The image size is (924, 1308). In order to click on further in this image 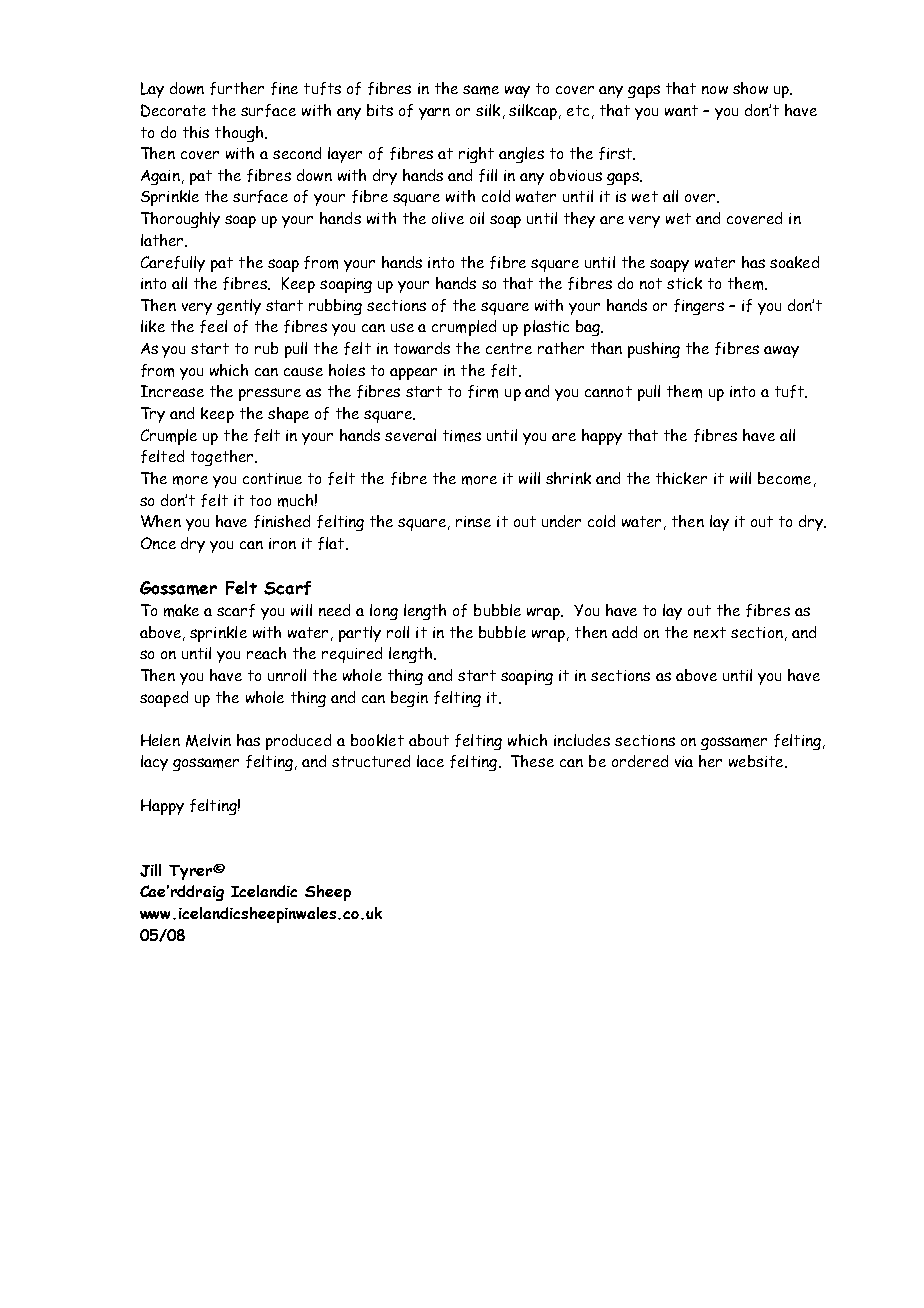, I will do `click(237, 88)`.
